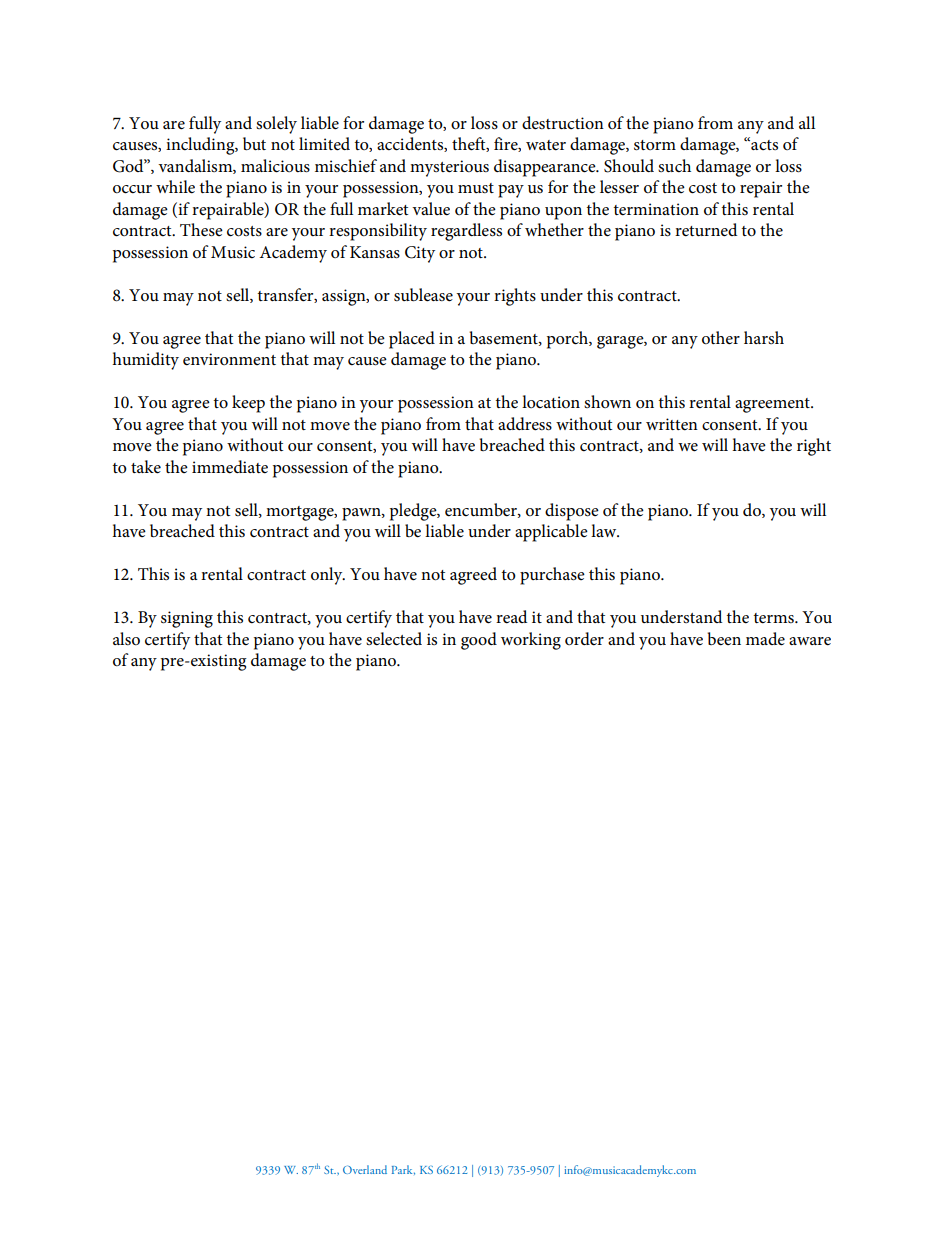 The image size is (952, 1233). What do you see at coordinates (763, 143) in the page?
I see `acts` at bounding box center [763, 143].
